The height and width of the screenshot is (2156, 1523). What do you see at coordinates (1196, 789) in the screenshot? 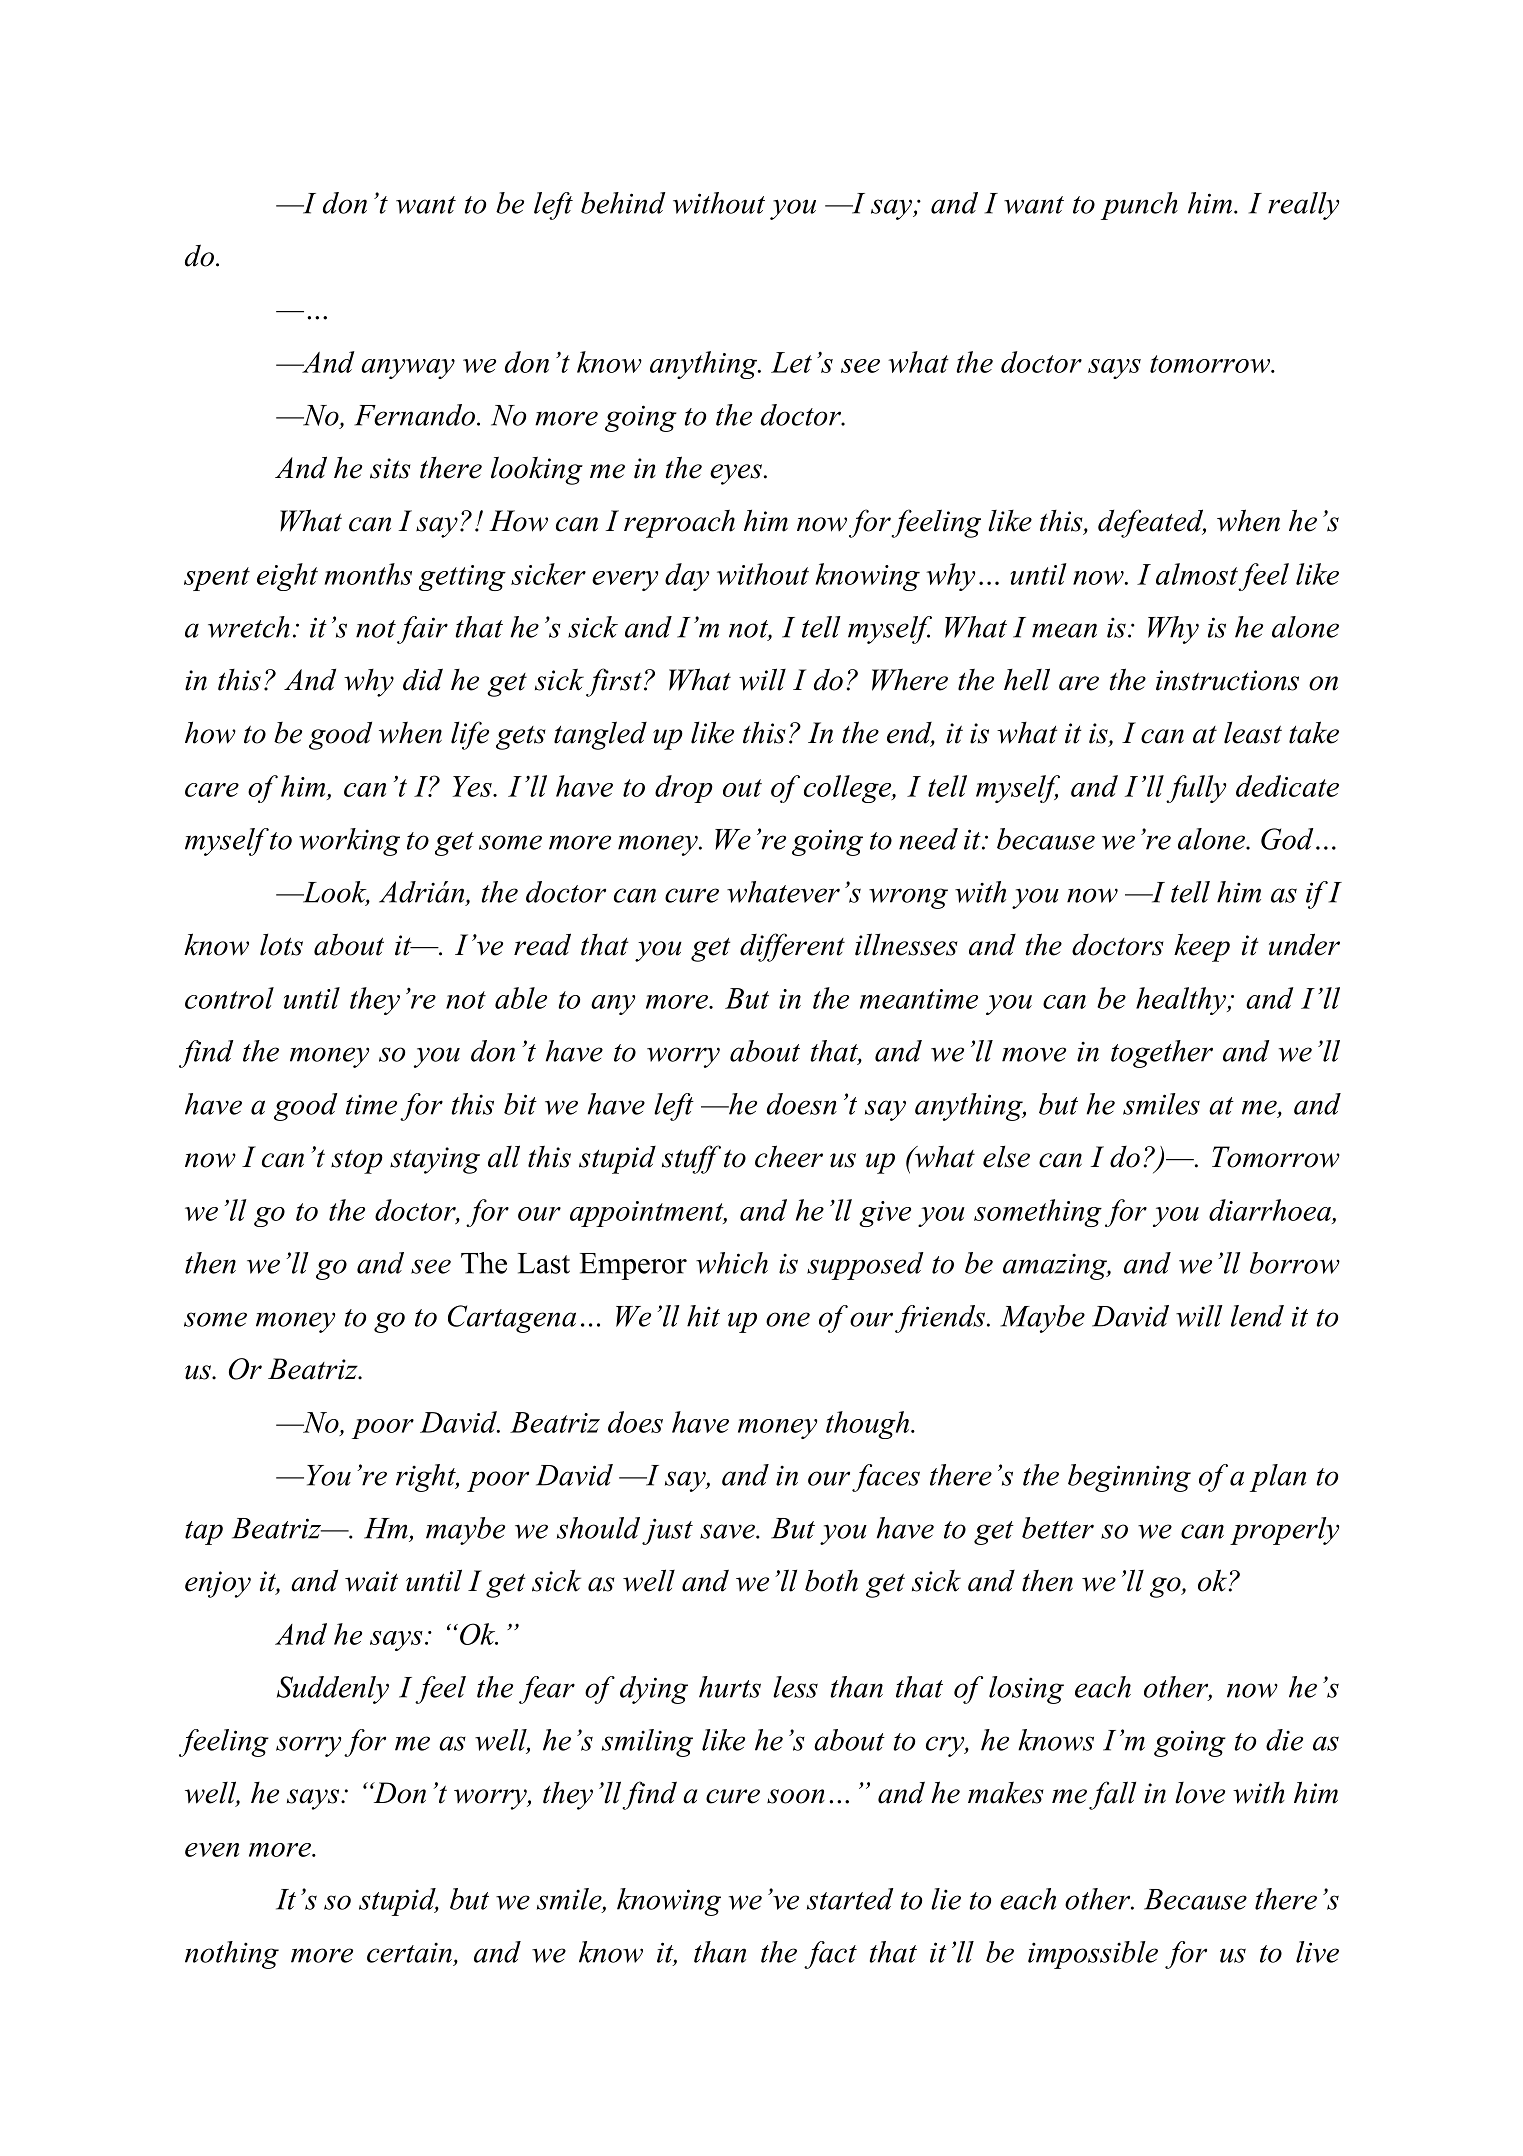
I see `fully` at bounding box center [1196, 789].
